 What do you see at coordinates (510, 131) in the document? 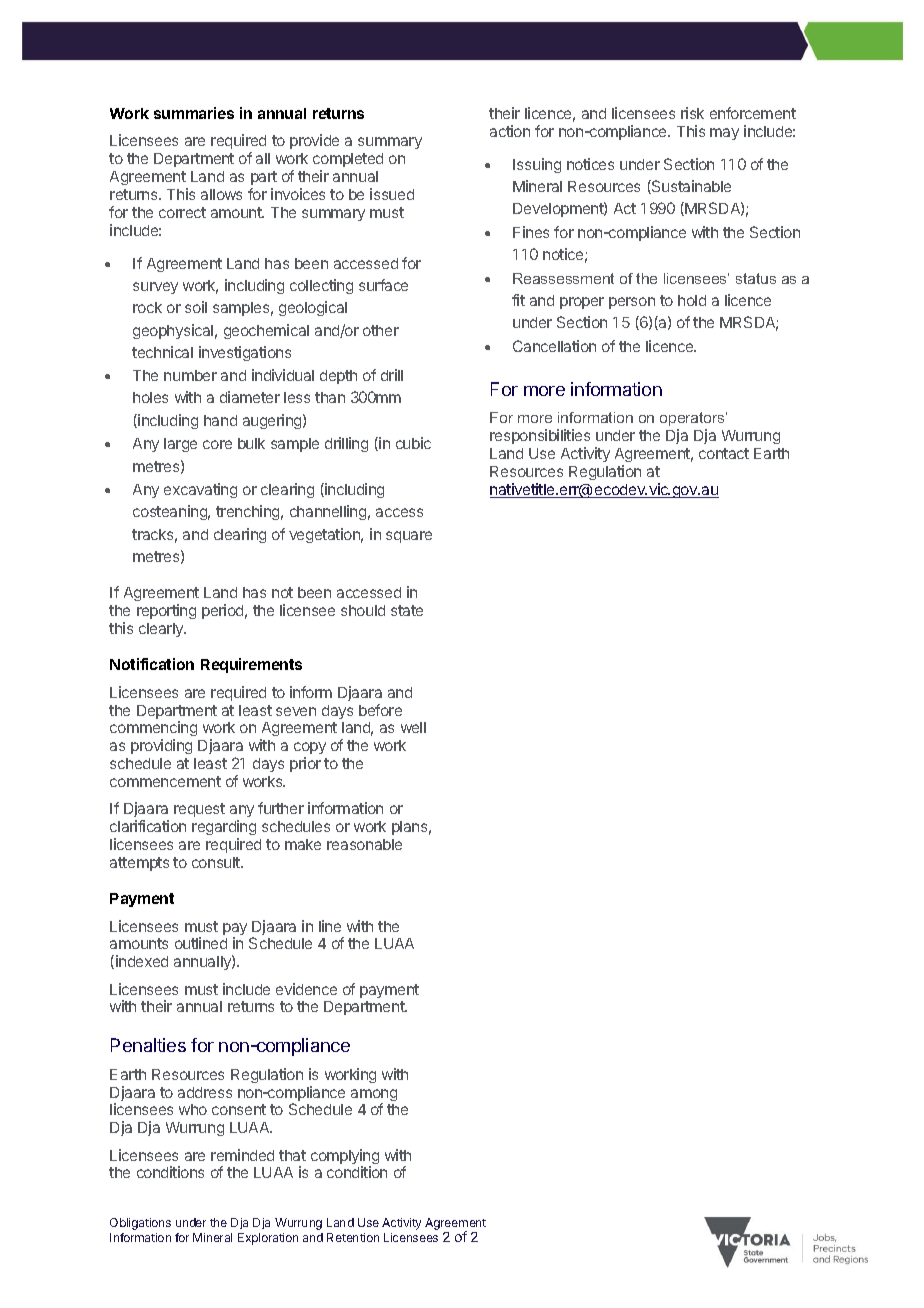
I see `action` at bounding box center [510, 131].
